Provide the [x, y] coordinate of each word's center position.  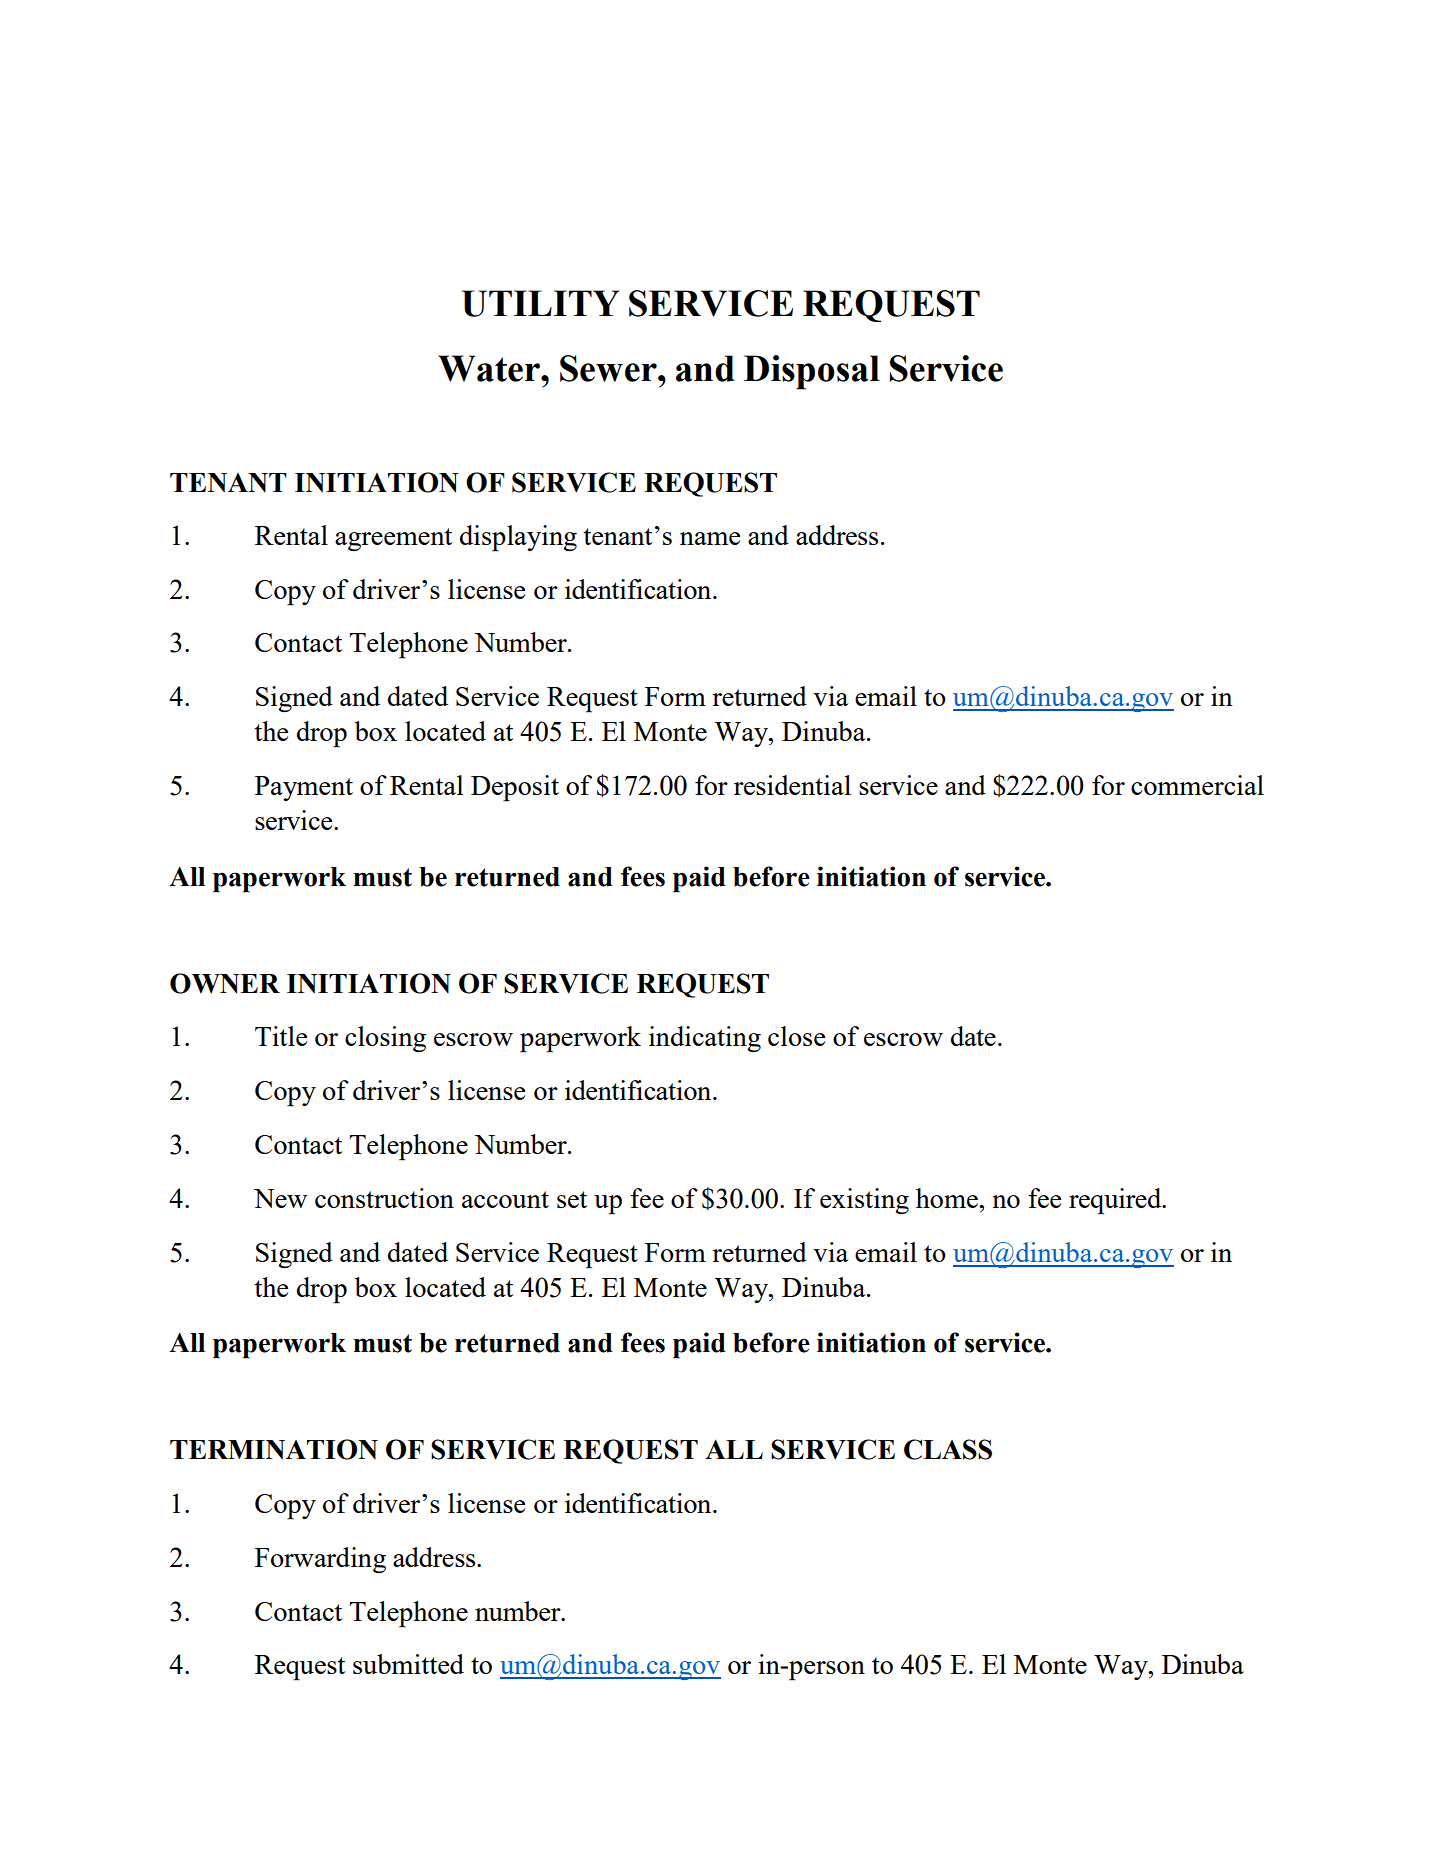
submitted [408, 1664]
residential [792, 785]
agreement [393, 539]
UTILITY [540, 303]
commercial [1197, 785]
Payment [304, 788]
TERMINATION [274, 1449]
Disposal [812, 372]
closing [385, 1039]
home [948, 1198]
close [796, 1036]
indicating [705, 1039]
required [1116, 1201]
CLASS [948, 1449]
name [710, 538]
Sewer [609, 368]
